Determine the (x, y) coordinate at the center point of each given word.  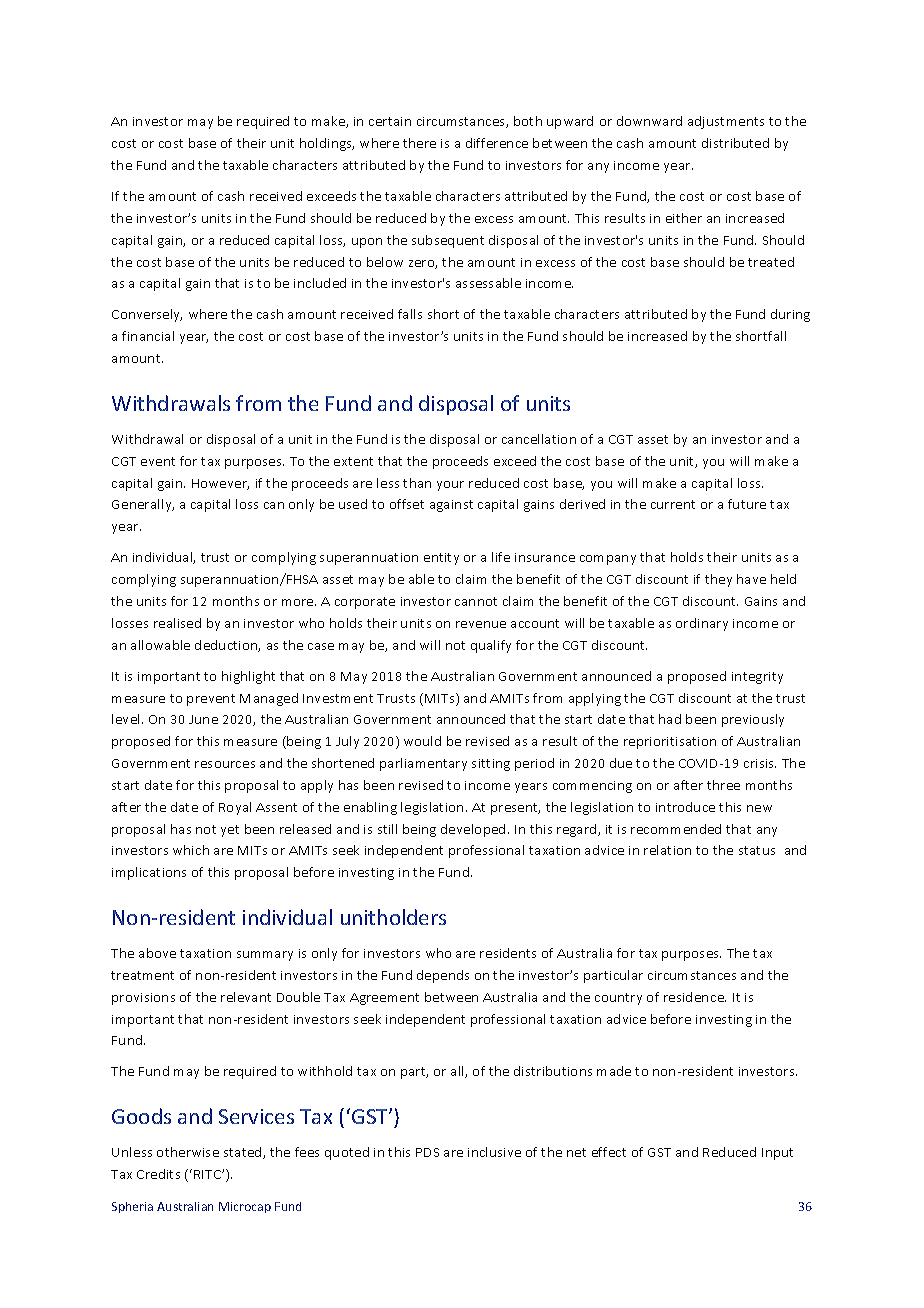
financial (148, 336)
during (790, 315)
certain (390, 121)
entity (441, 559)
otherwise (188, 1152)
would (422, 741)
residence (695, 997)
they (718, 580)
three (723, 785)
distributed (735, 143)
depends (443, 976)
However (220, 484)
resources (225, 764)
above (157, 953)
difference (497, 143)
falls (410, 314)
